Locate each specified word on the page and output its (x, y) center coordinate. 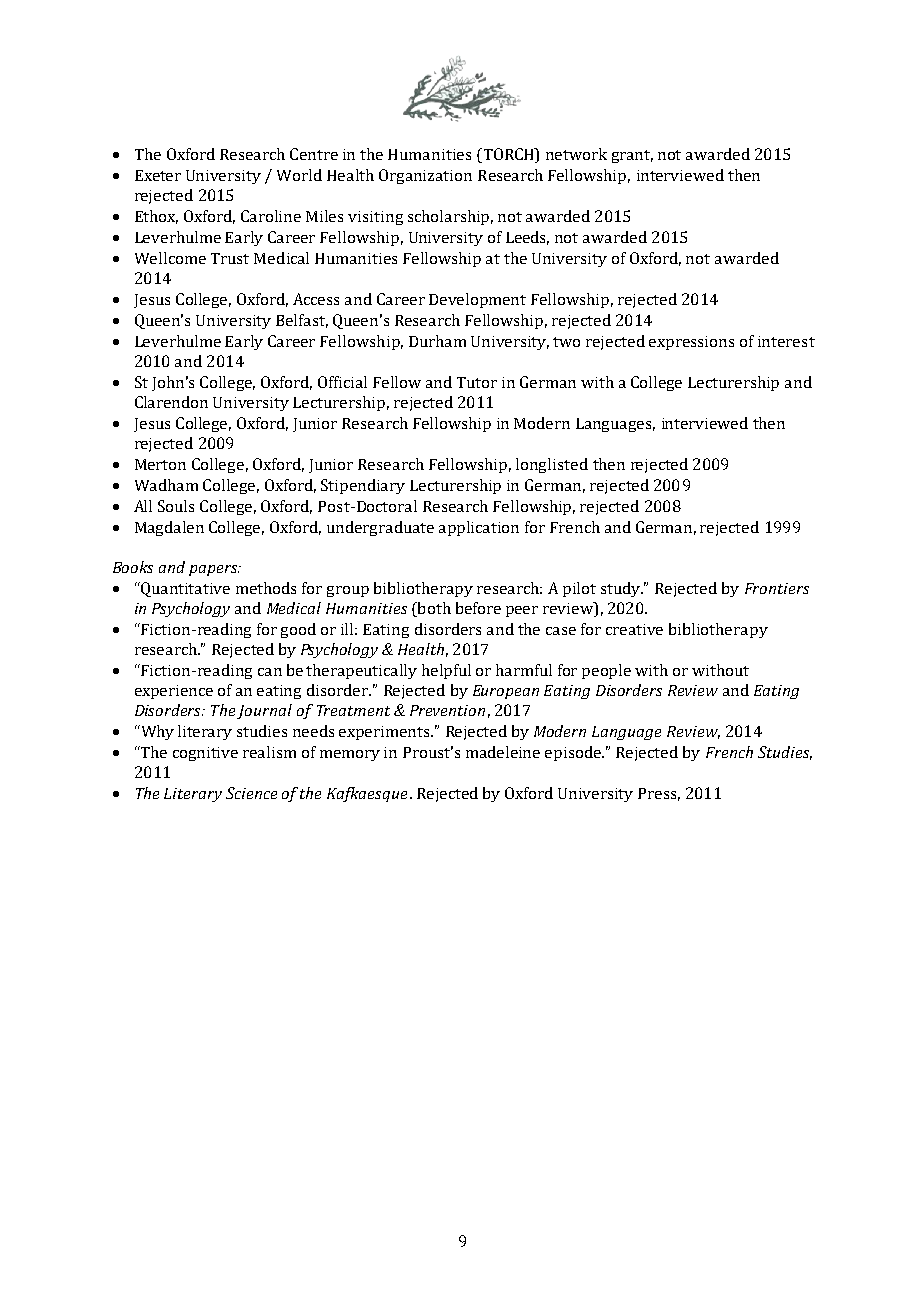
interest (786, 341)
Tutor (477, 382)
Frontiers (777, 588)
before (478, 608)
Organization (425, 176)
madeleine (503, 752)
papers (214, 570)
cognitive (205, 754)
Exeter (158, 175)
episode (574, 753)
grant (632, 156)
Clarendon (171, 402)
